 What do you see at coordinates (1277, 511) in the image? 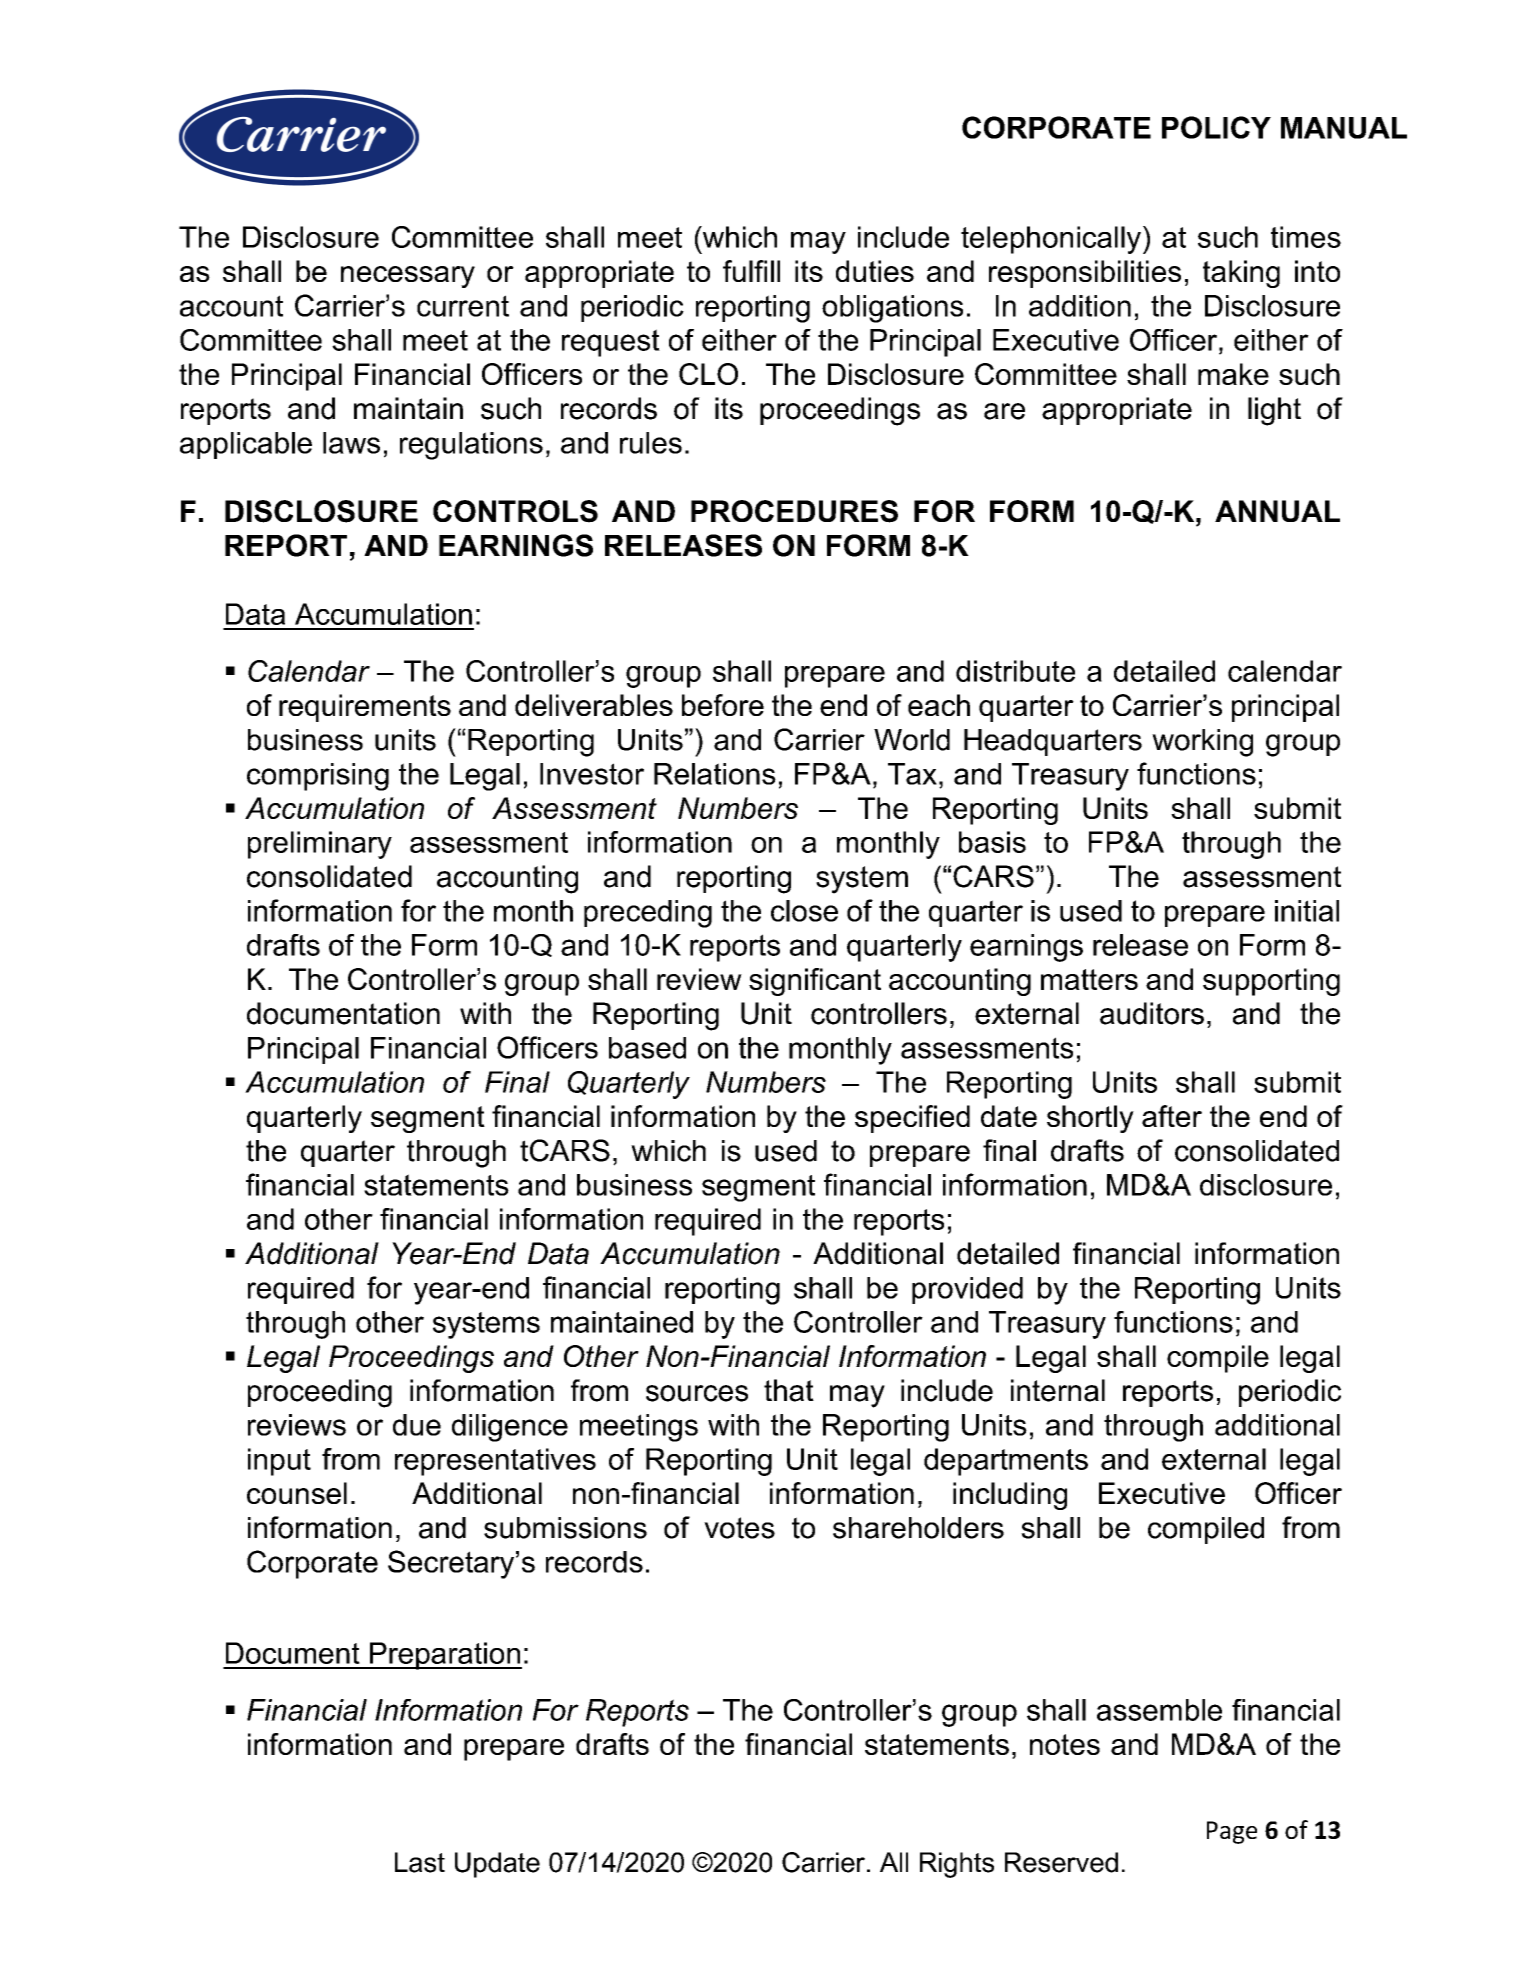
I see `ANNUAL` at bounding box center [1277, 511].
